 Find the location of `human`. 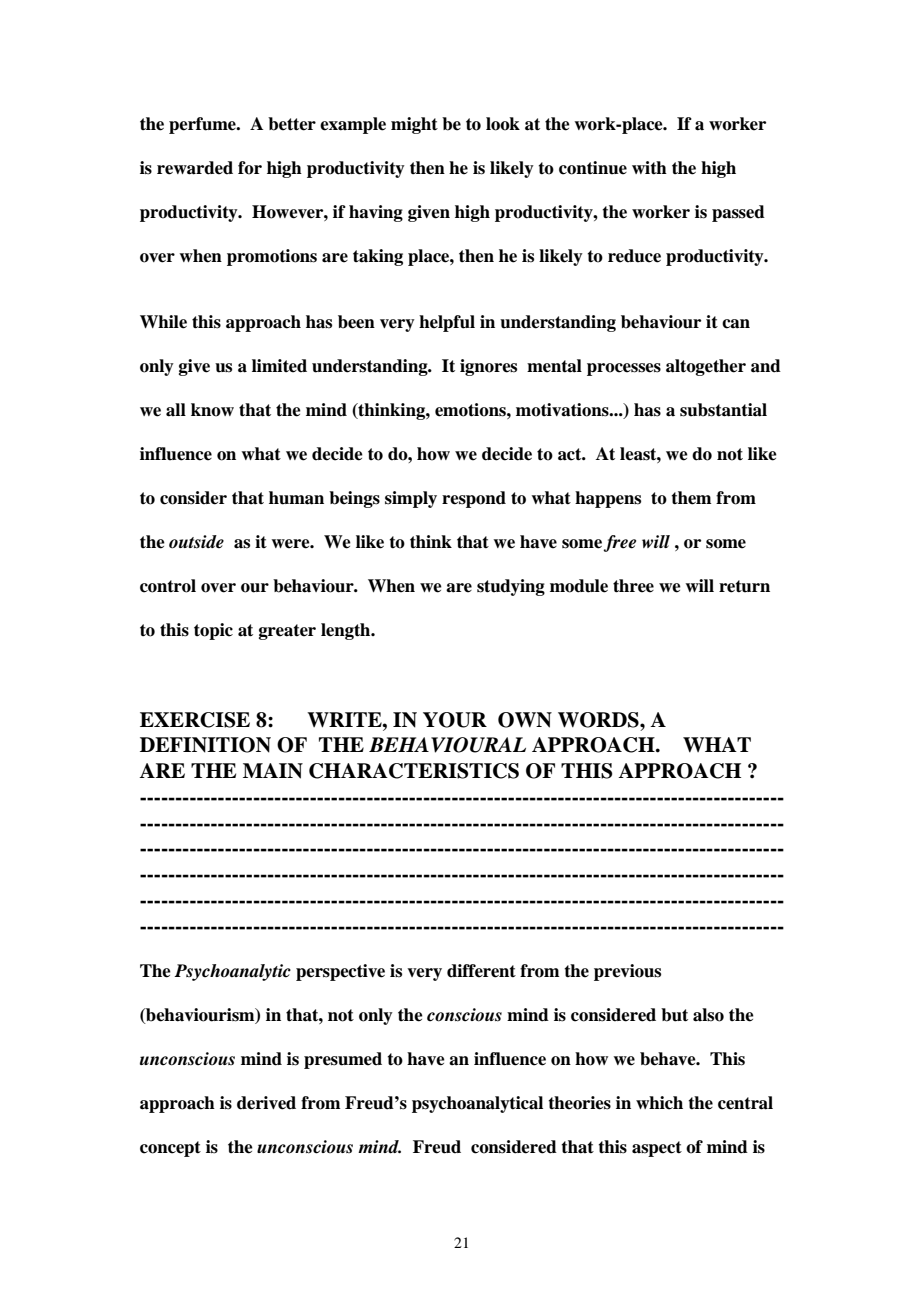

human is located at coordinates (296, 498).
